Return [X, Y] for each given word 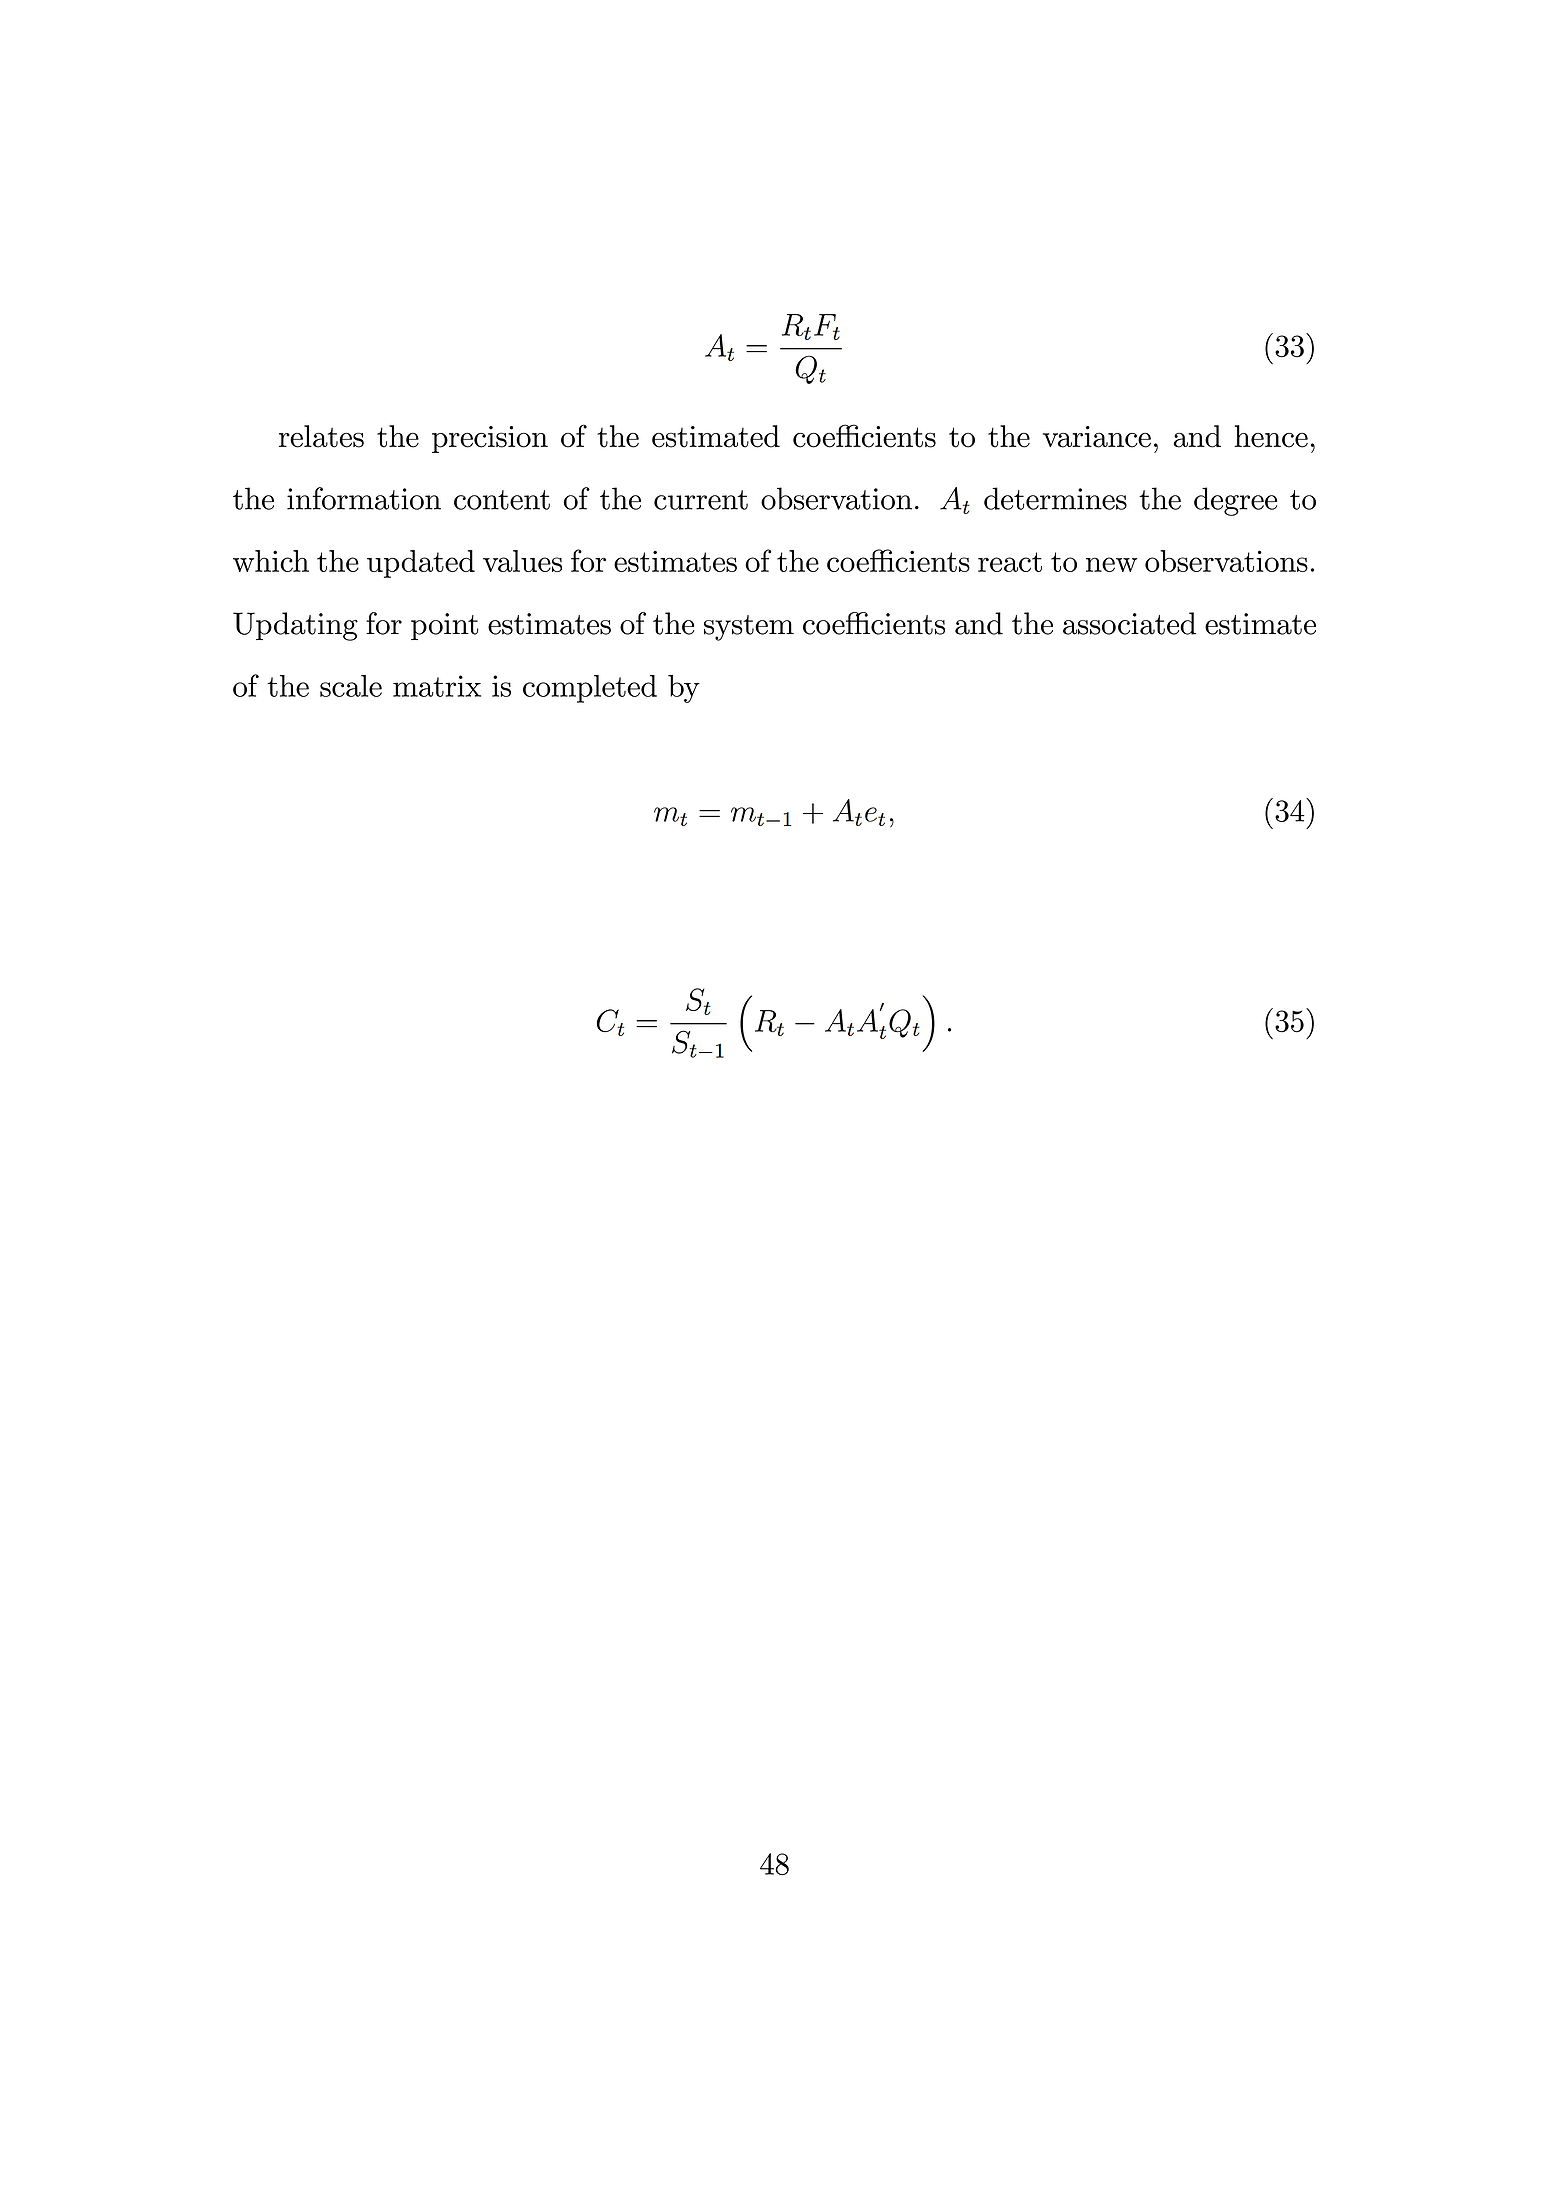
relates [321, 436]
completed [590, 689]
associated [1129, 623]
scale [351, 686]
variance [1097, 437]
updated [421, 564]
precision [490, 439]
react [1010, 562]
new [1111, 564]
